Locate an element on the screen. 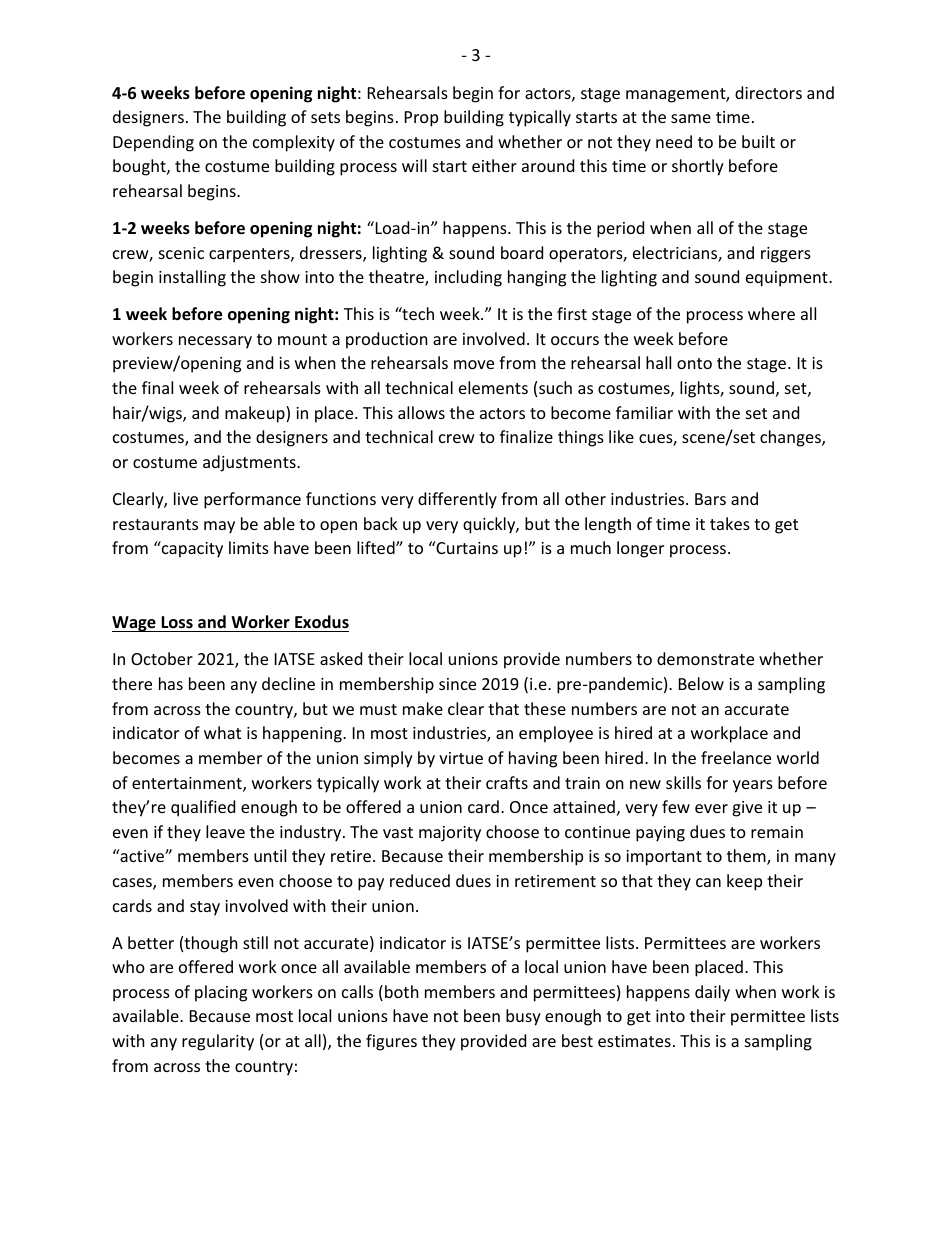 The height and width of the screenshot is (1233, 952). elements is located at coordinates (493, 387).
